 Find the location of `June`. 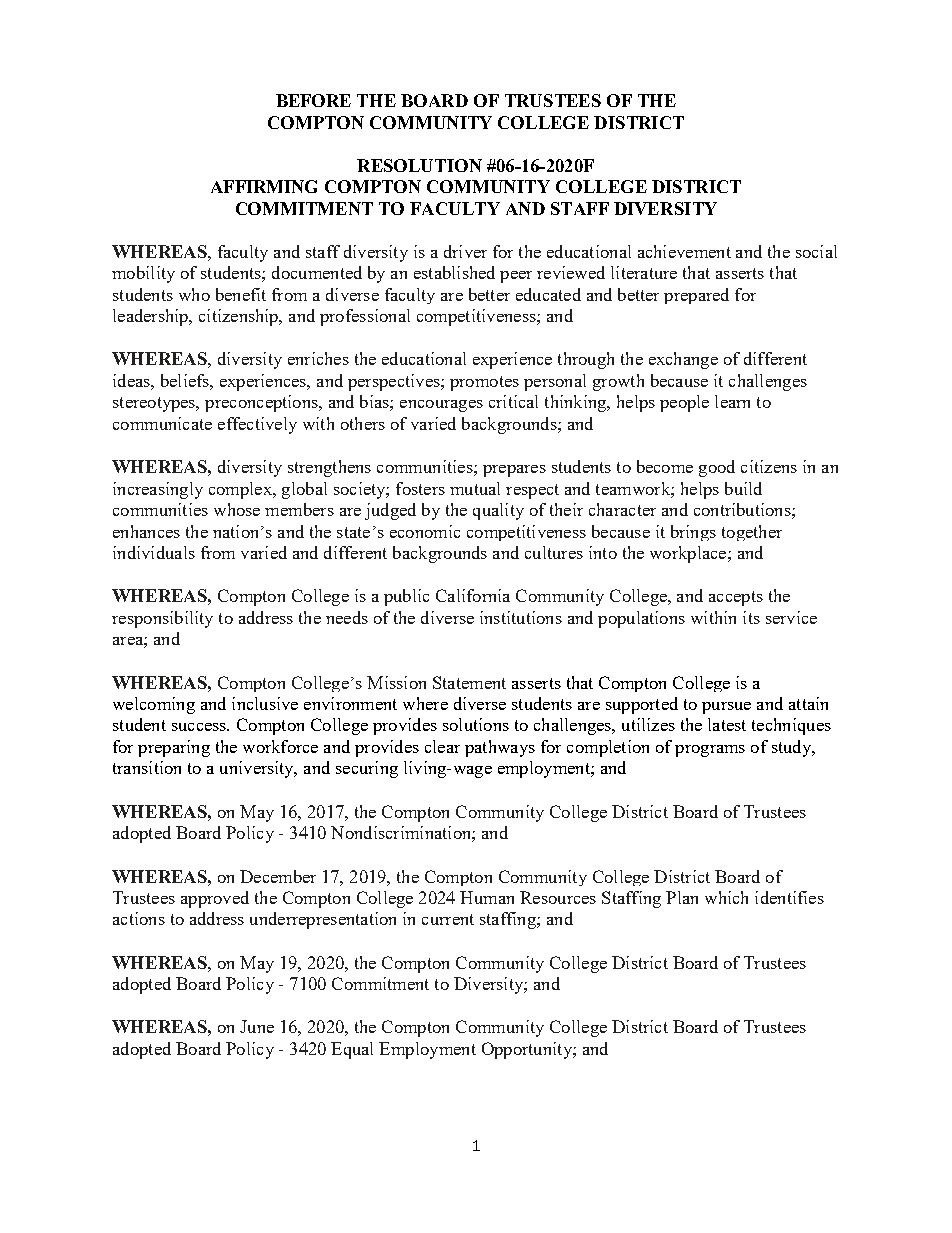

June is located at coordinates (257, 1026).
